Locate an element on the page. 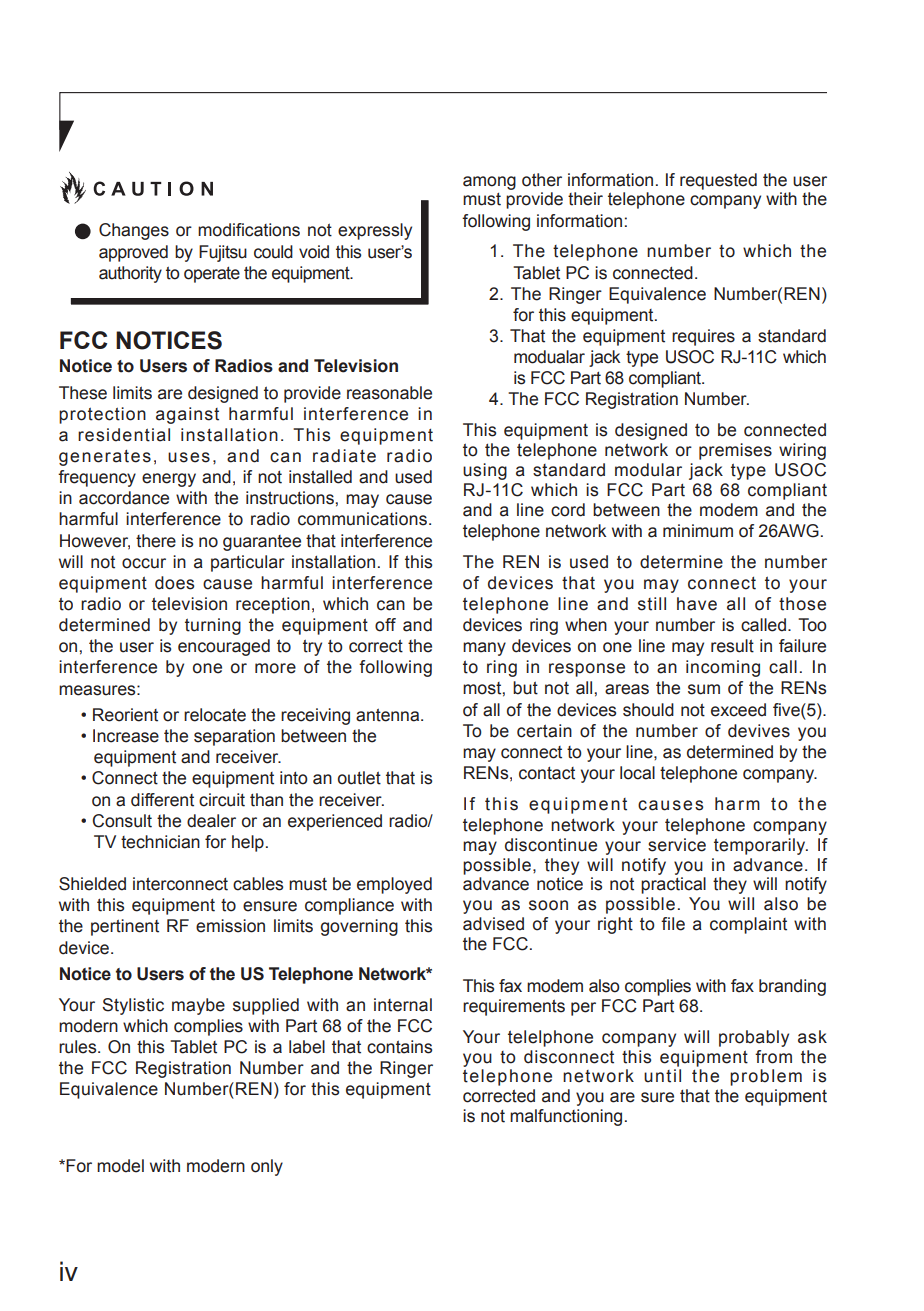  Changes is located at coordinates (134, 231).
